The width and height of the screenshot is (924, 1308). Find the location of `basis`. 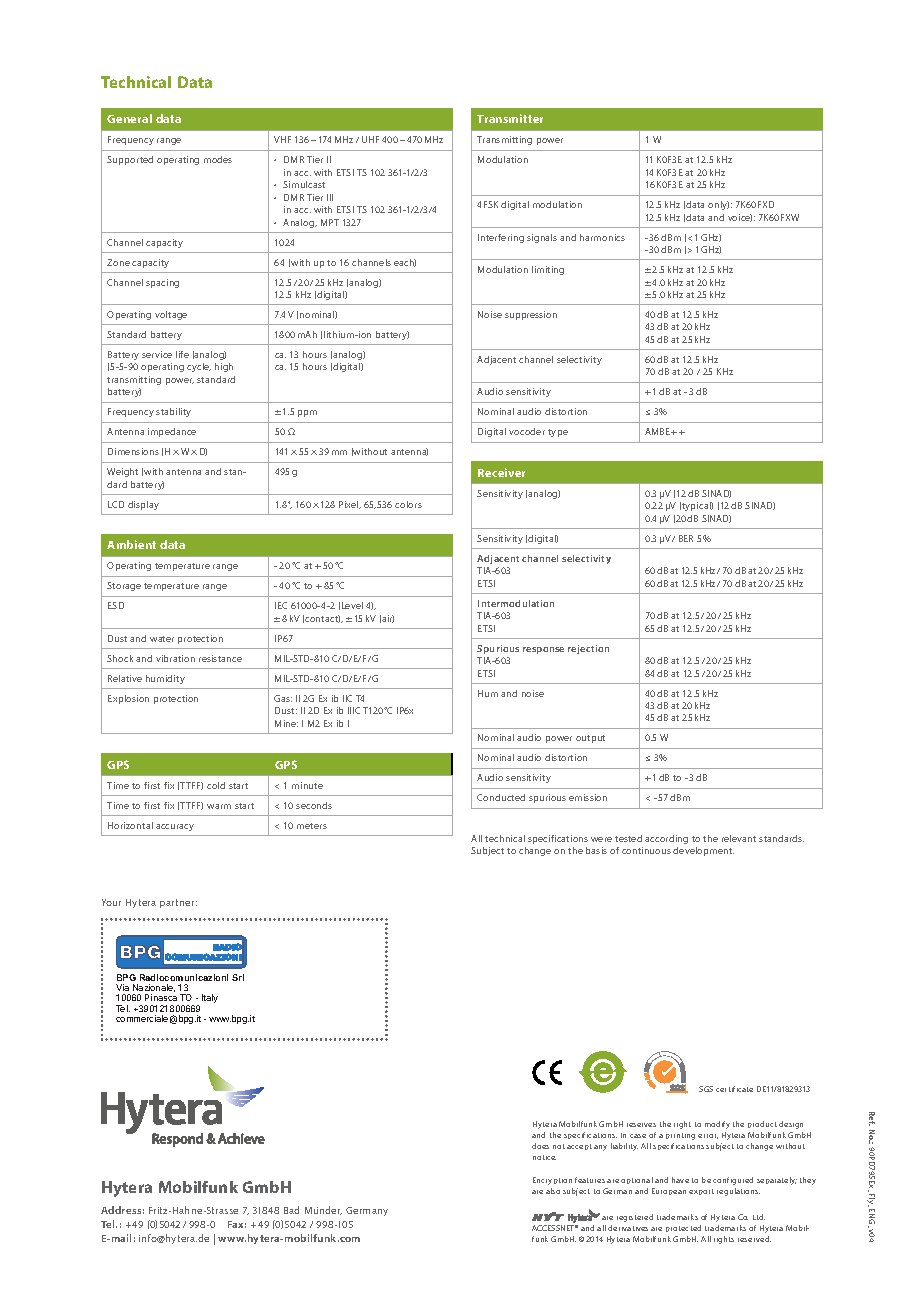

basis is located at coordinates (596, 850).
